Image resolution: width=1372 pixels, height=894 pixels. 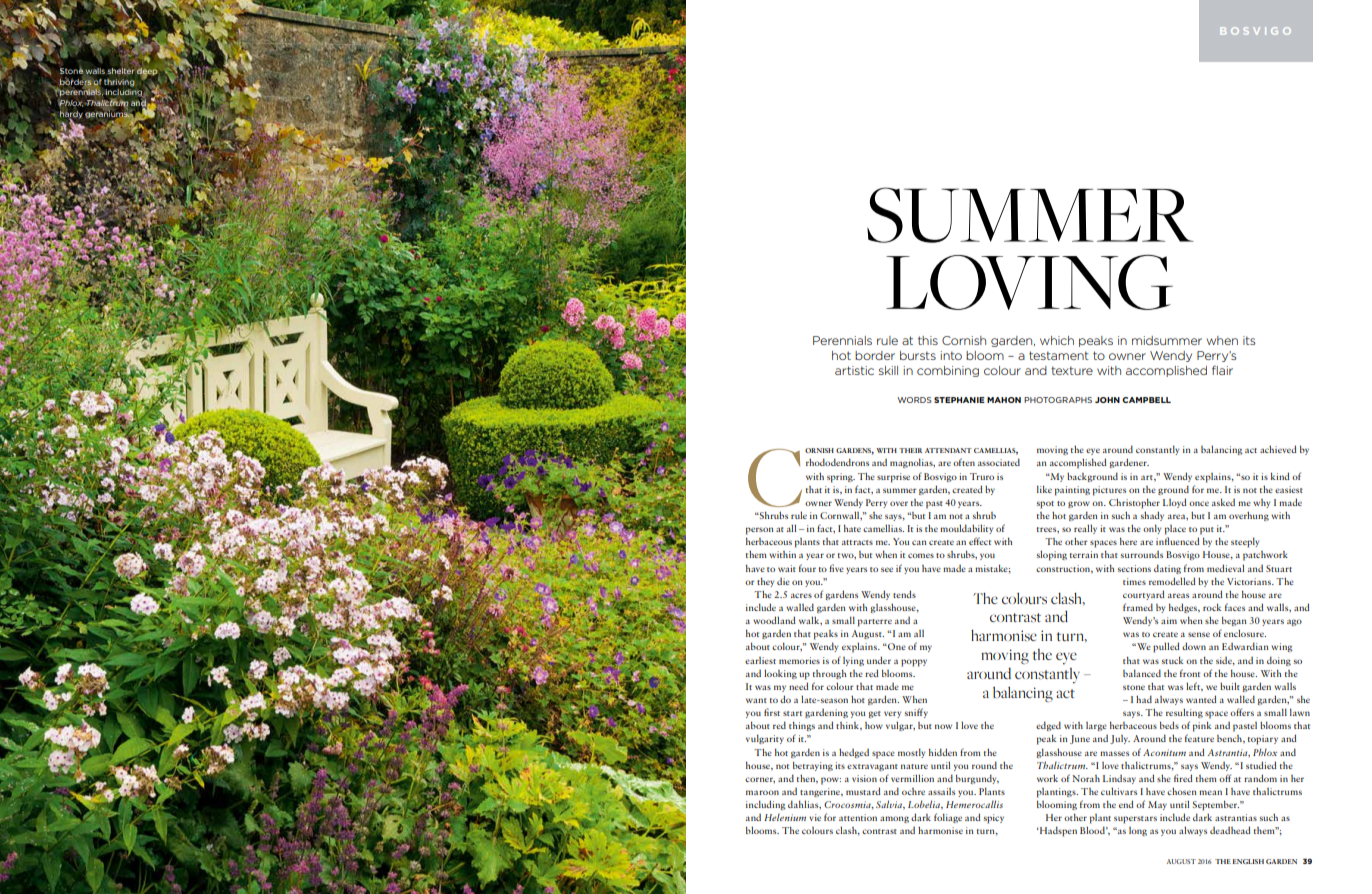 What do you see at coordinates (815, 817) in the page?
I see `vie` at bounding box center [815, 817].
